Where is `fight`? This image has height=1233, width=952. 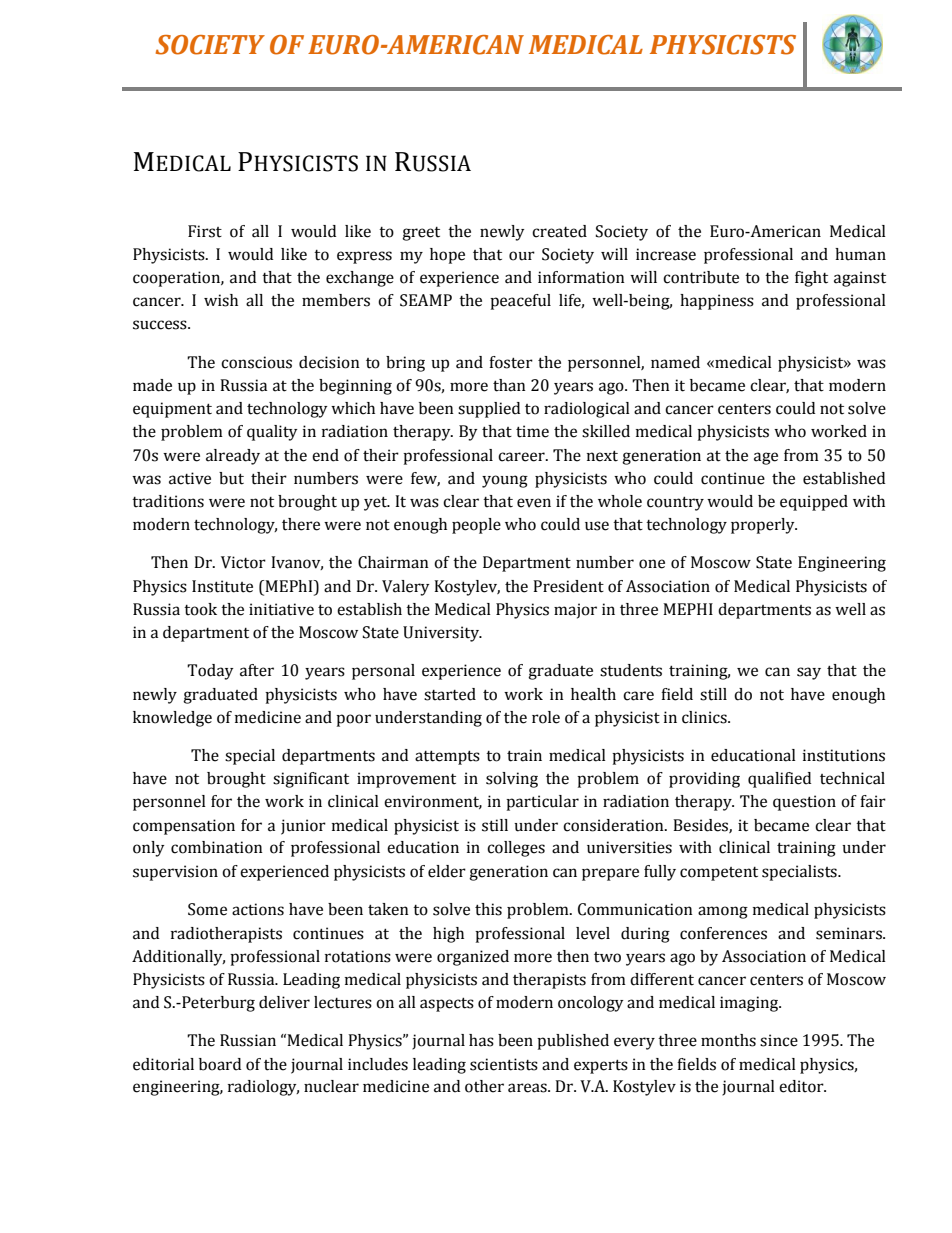
fight is located at coordinates (811, 279).
